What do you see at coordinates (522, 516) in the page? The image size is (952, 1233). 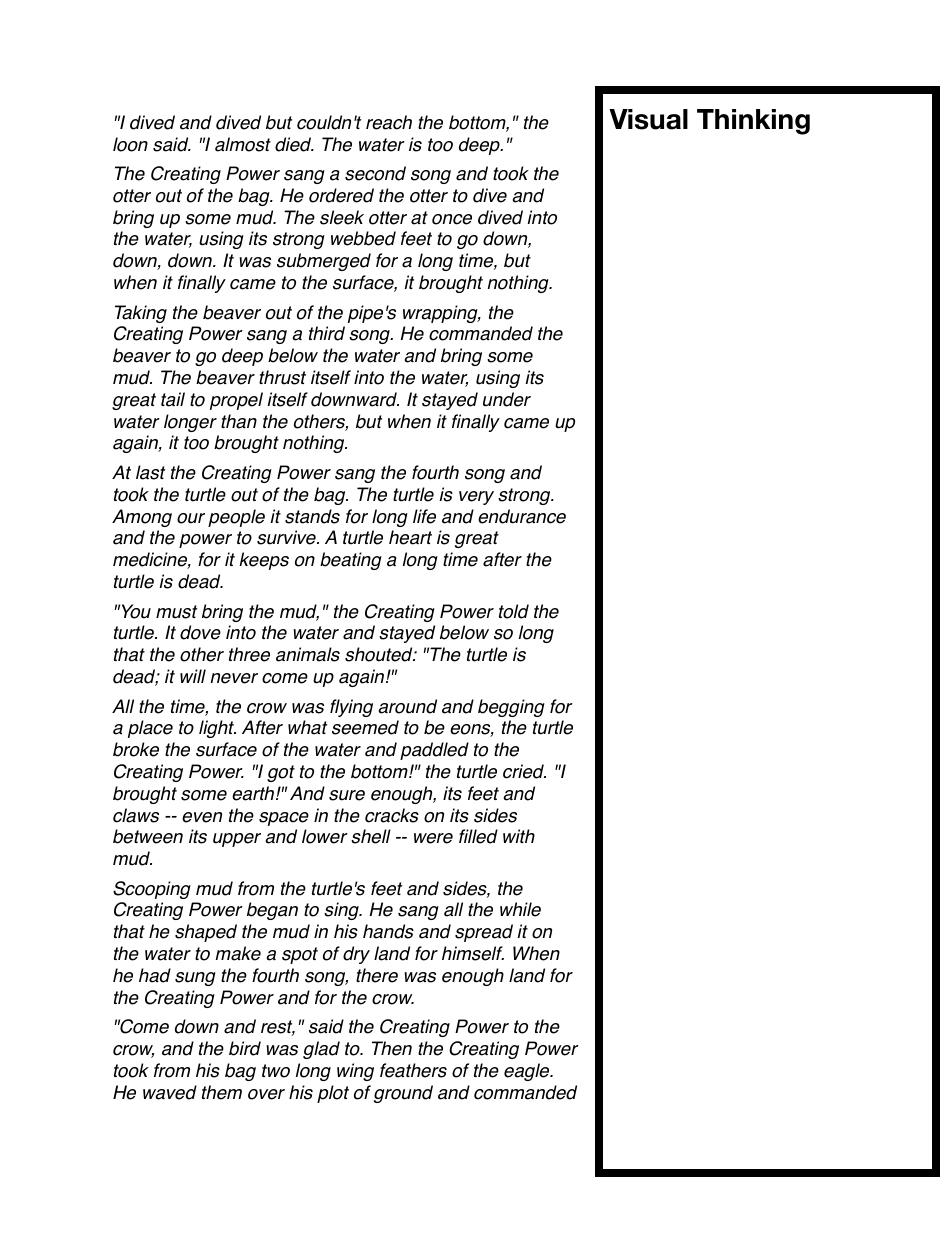 I see `endurance` at bounding box center [522, 516].
